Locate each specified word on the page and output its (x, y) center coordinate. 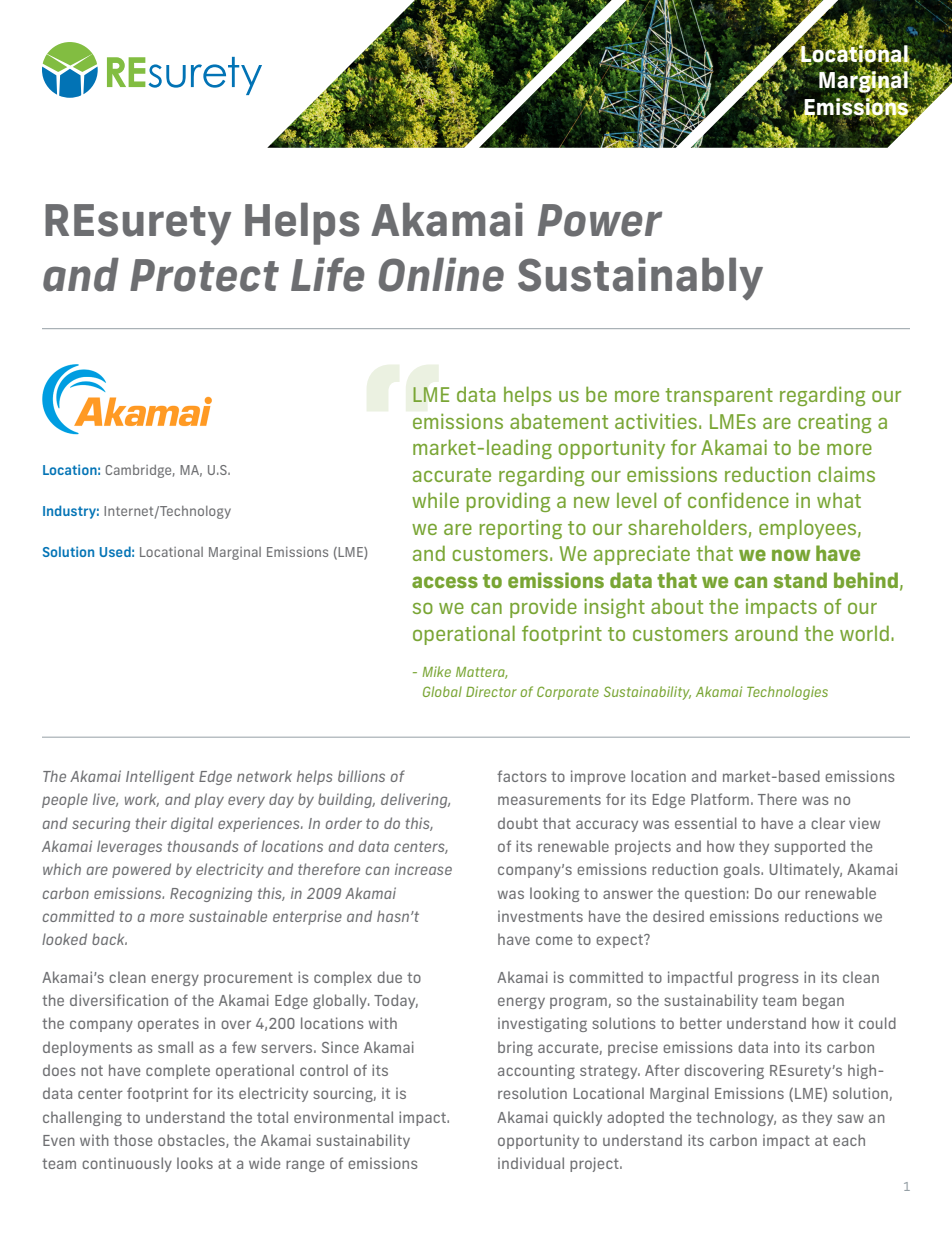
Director (491, 691)
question (715, 894)
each (849, 1140)
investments (540, 916)
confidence (738, 500)
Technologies (787, 693)
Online (441, 275)
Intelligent (160, 777)
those (133, 1140)
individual (531, 1163)
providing (508, 502)
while (435, 500)
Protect (204, 275)
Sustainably (640, 278)
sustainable (228, 916)
